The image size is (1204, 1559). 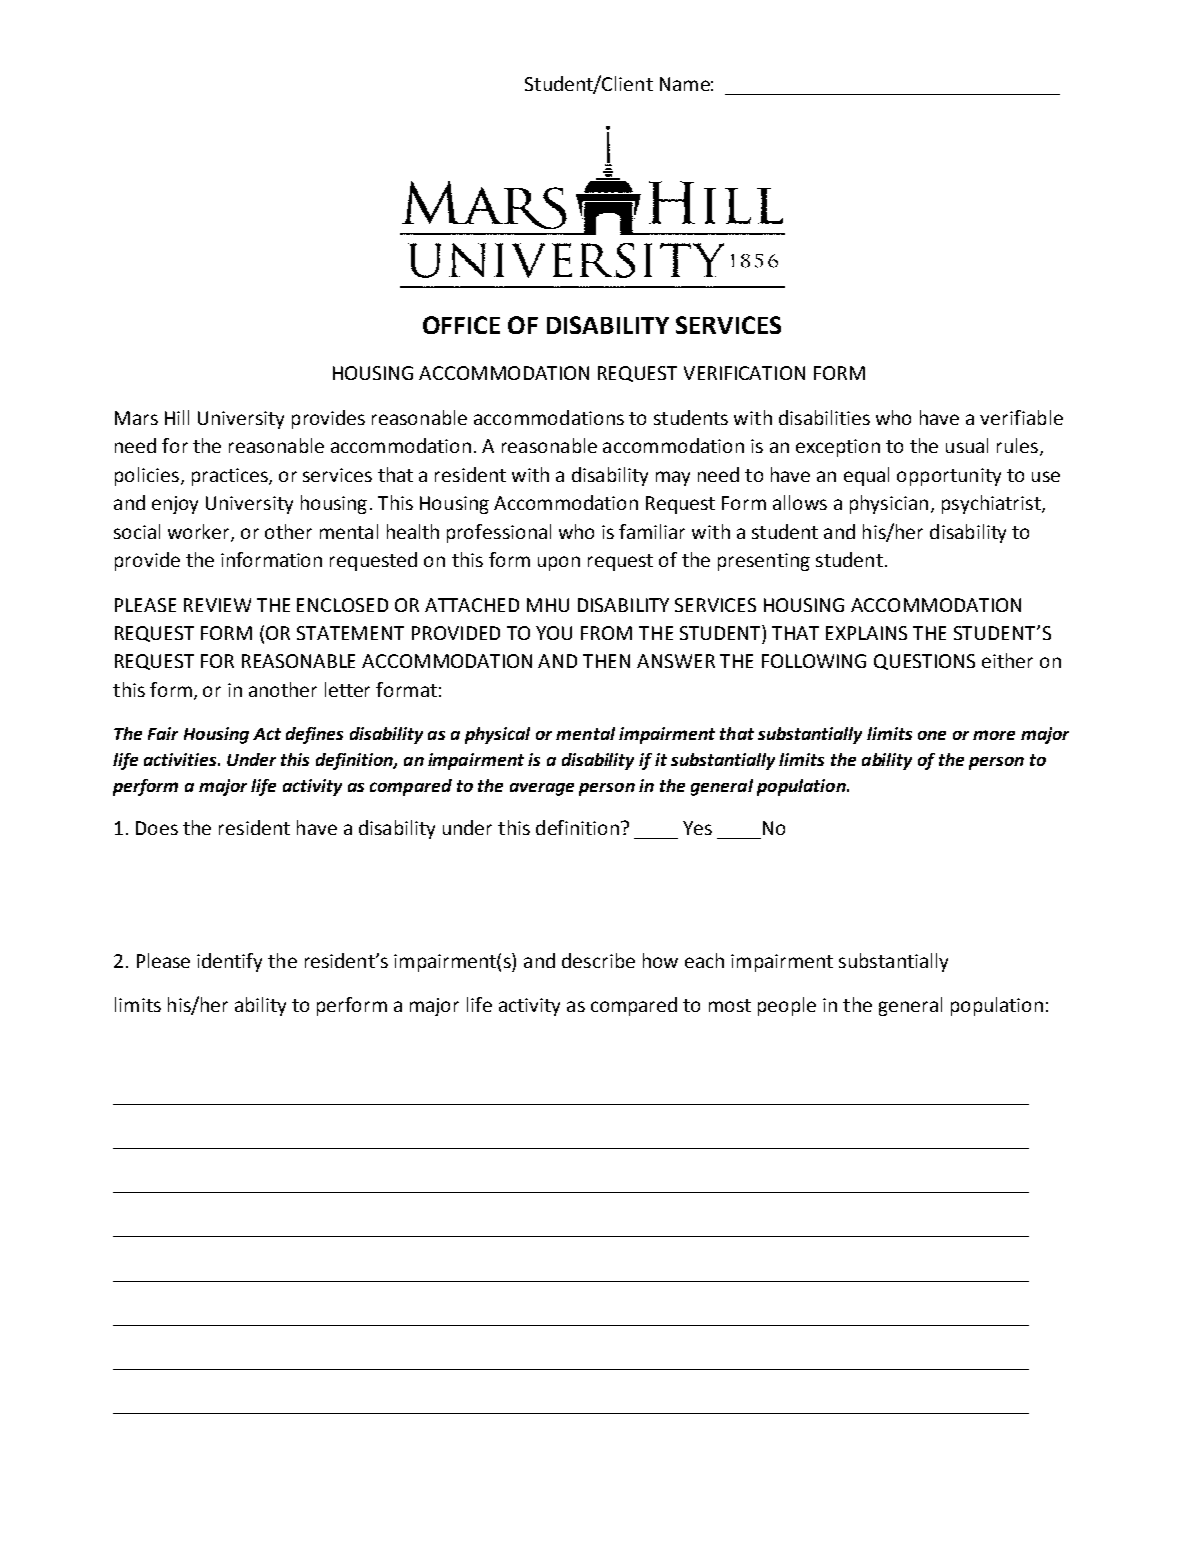 I want to click on VERIFICATION, so click(x=744, y=373).
